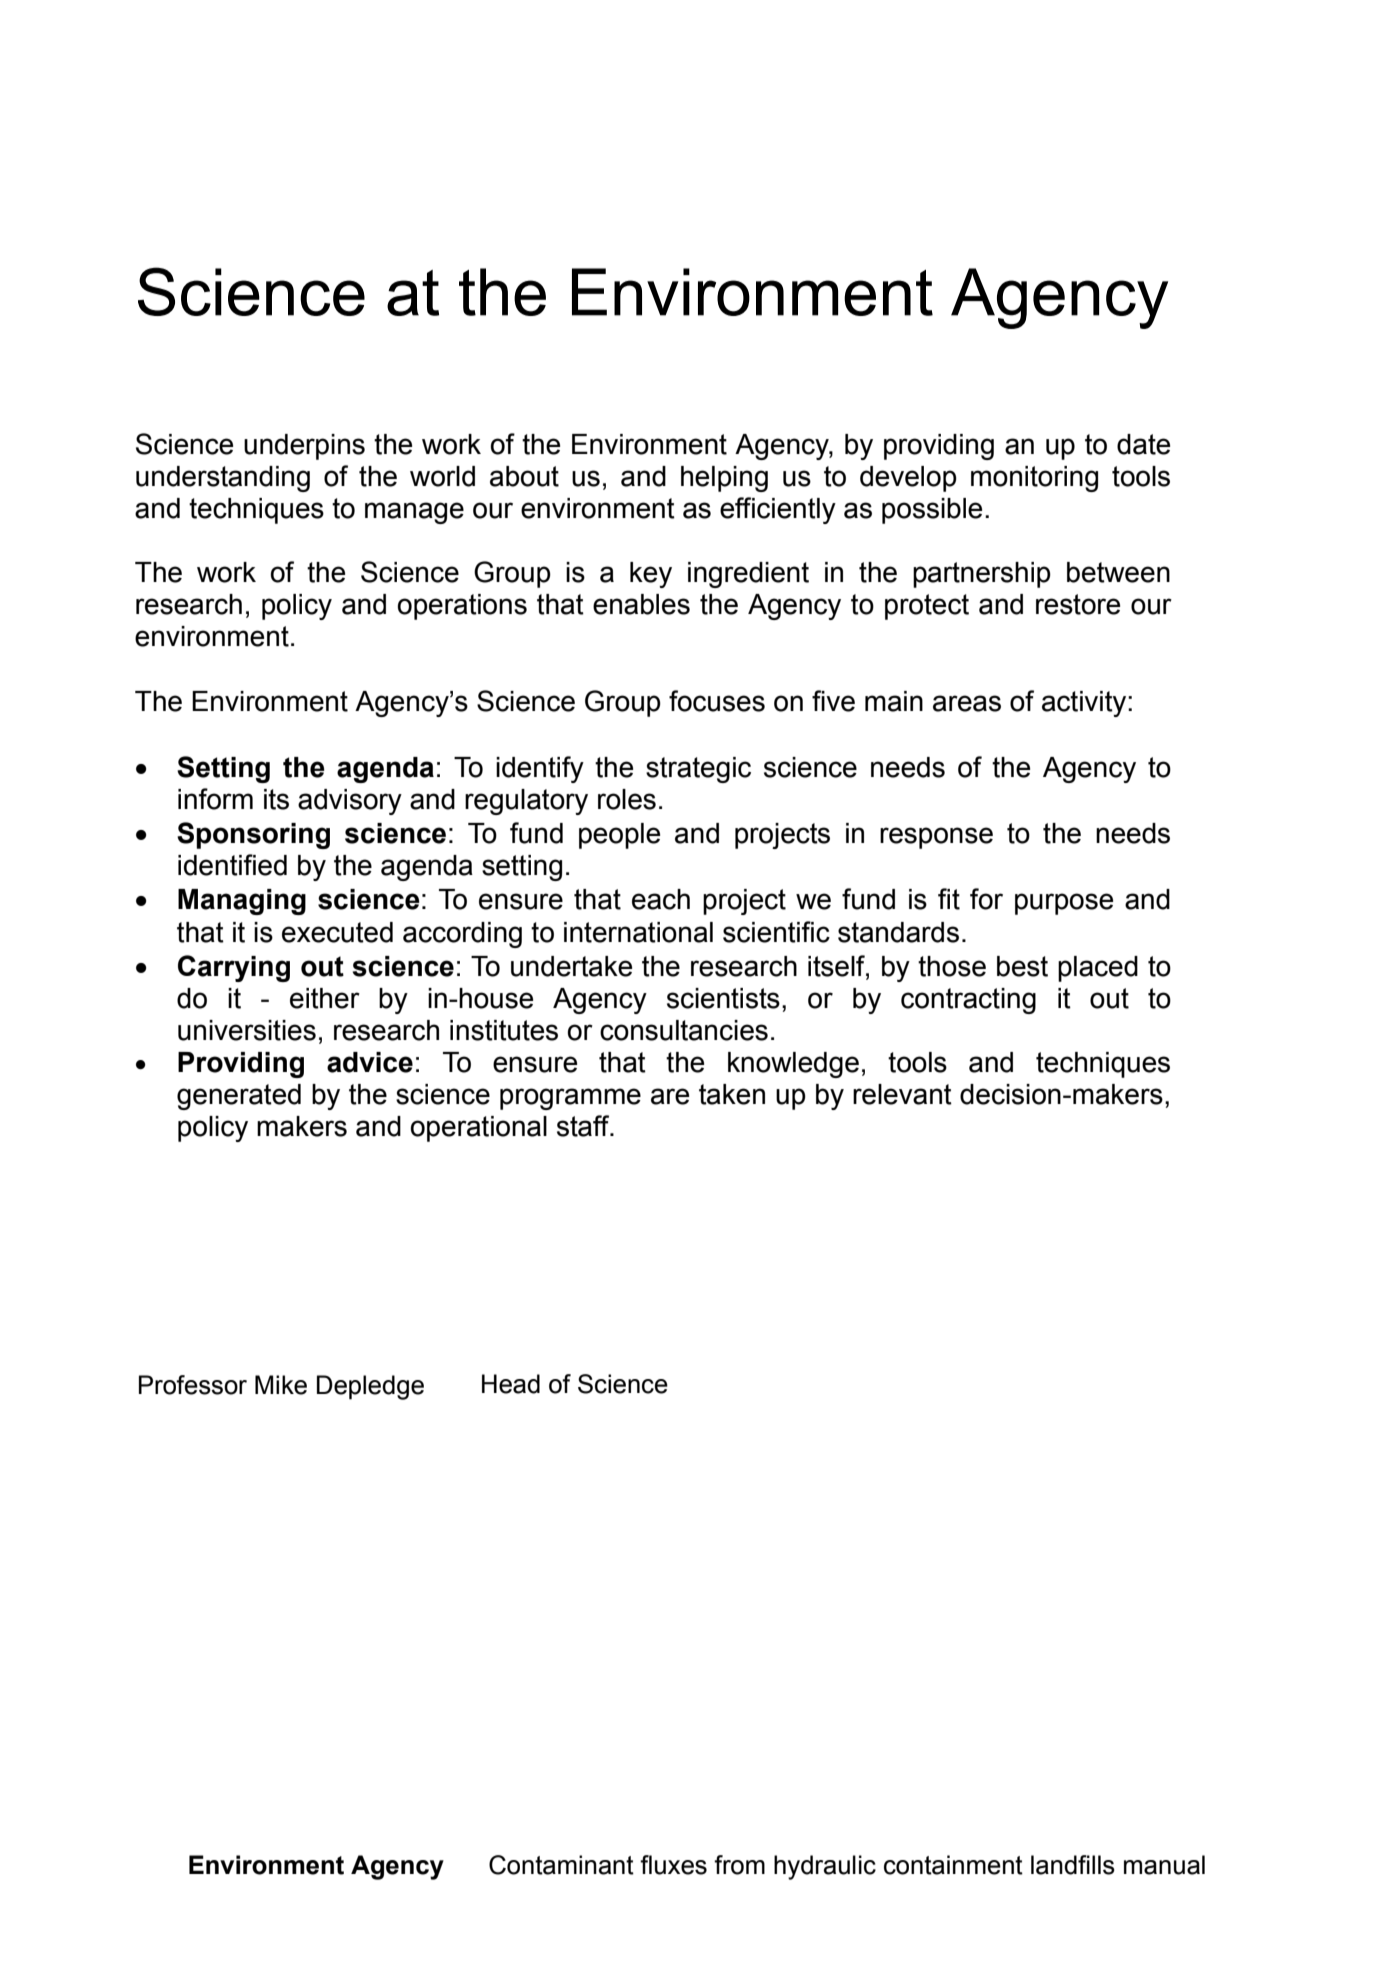 Image resolution: width=1387 pixels, height=1962 pixels. What do you see at coordinates (936, 838) in the screenshot?
I see `response` at bounding box center [936, 838].
